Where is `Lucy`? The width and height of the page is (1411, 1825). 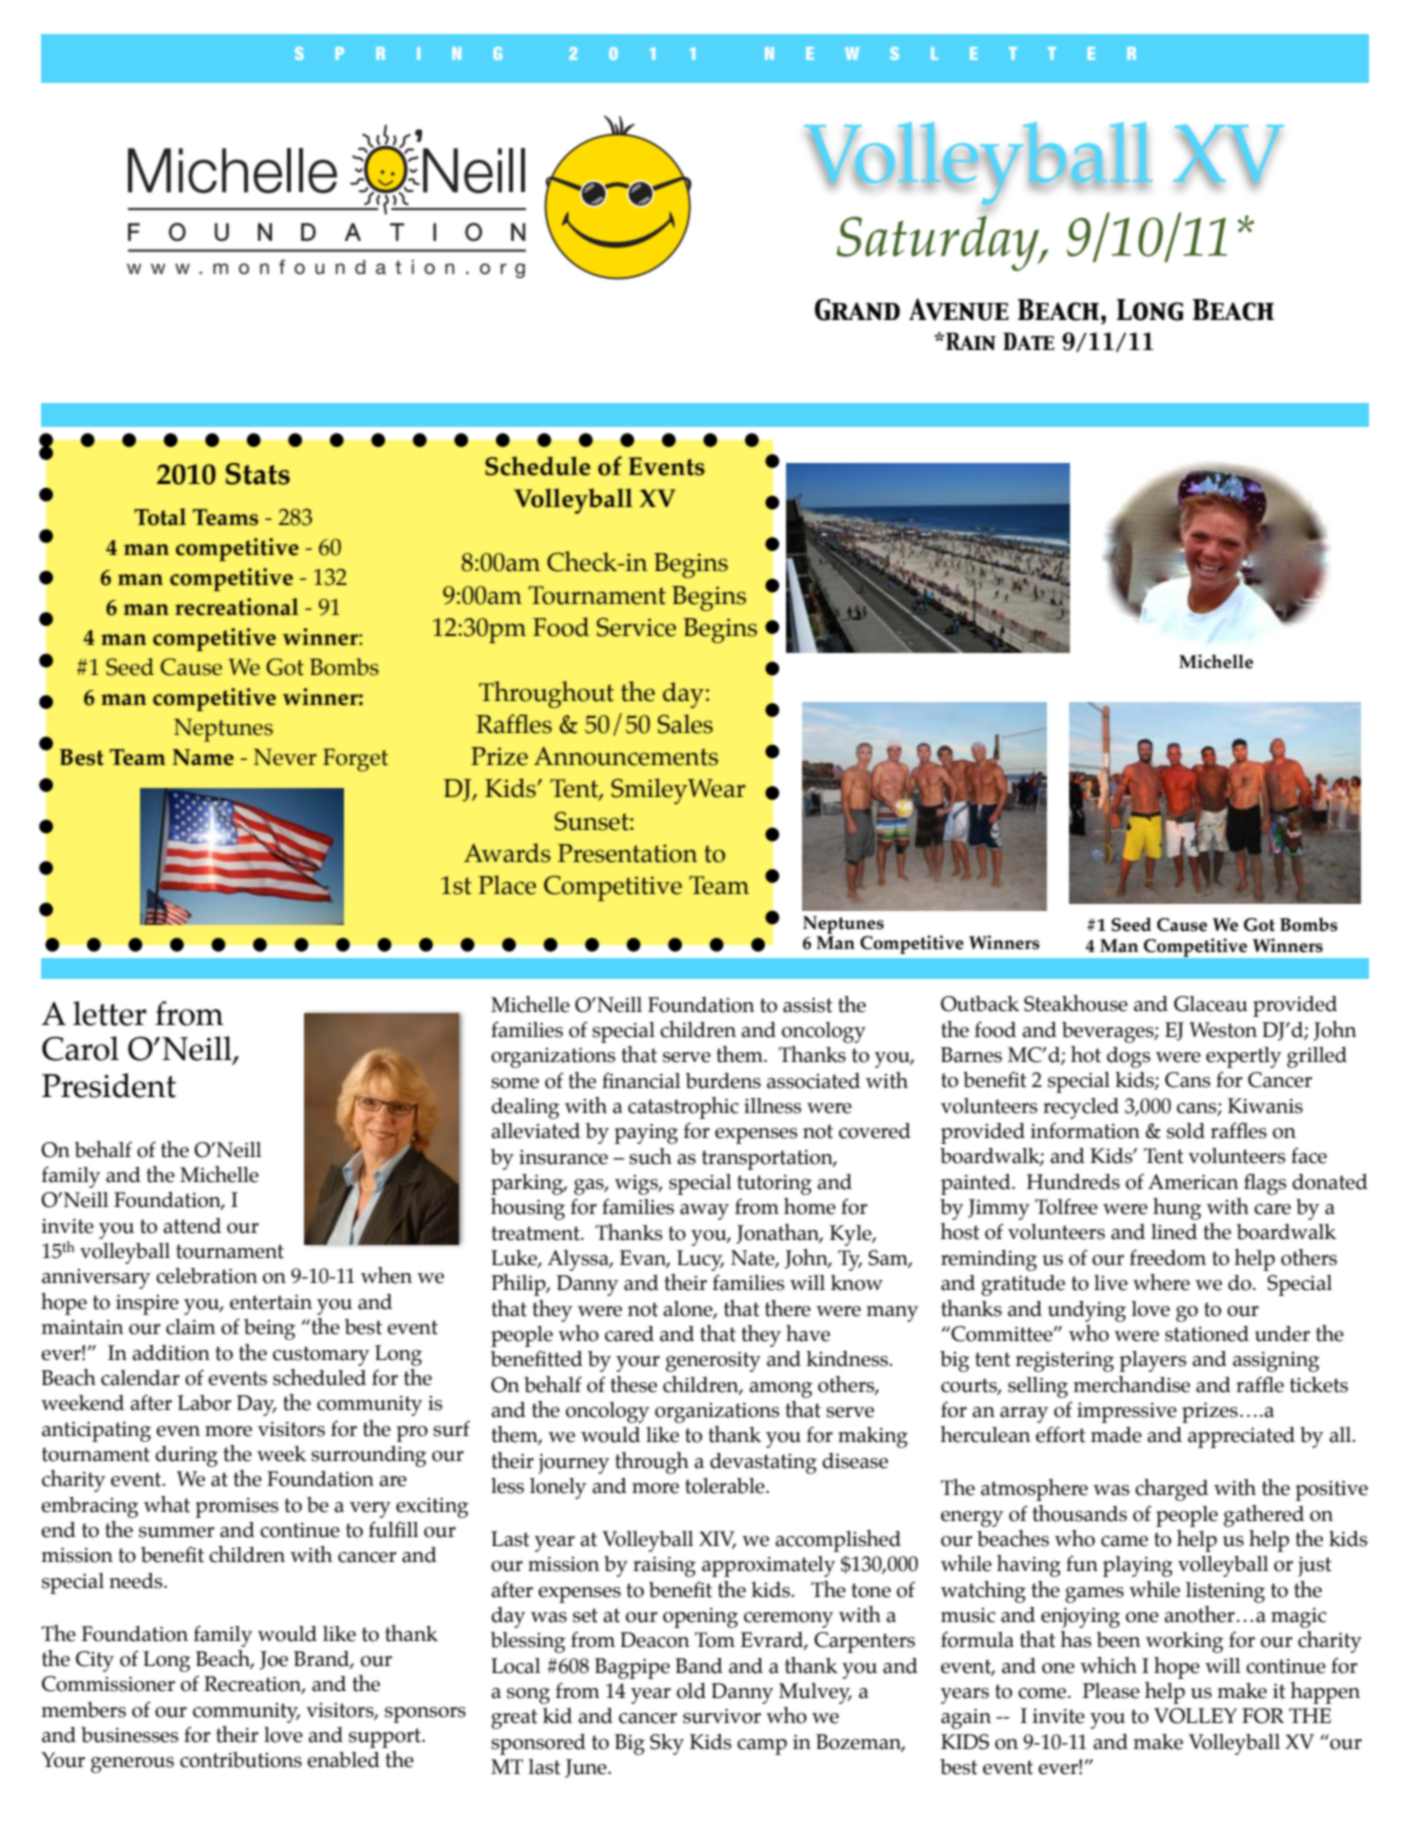 Lucy is located at coordinates (700, 1260).
